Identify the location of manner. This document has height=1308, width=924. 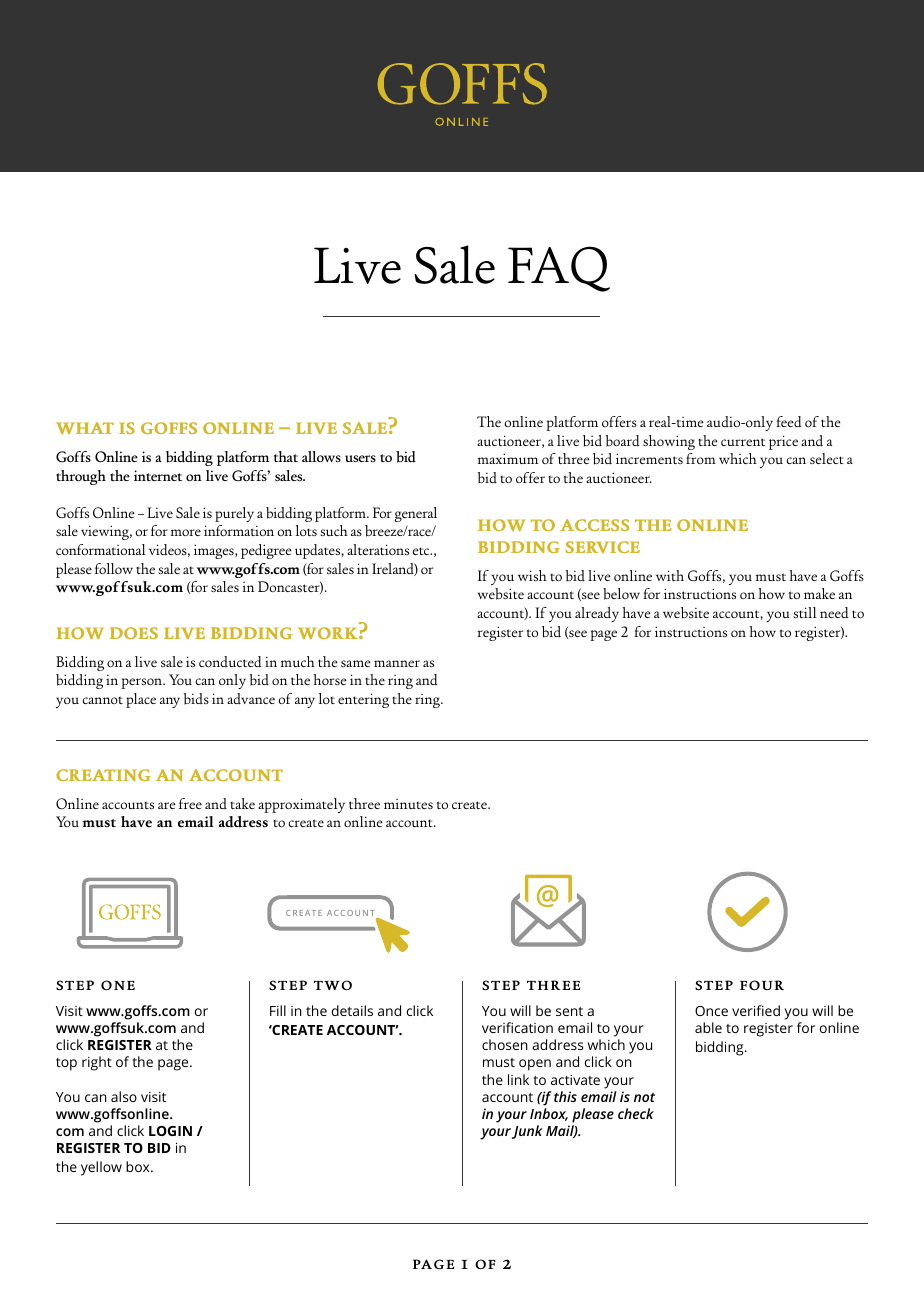
(397, 663).
